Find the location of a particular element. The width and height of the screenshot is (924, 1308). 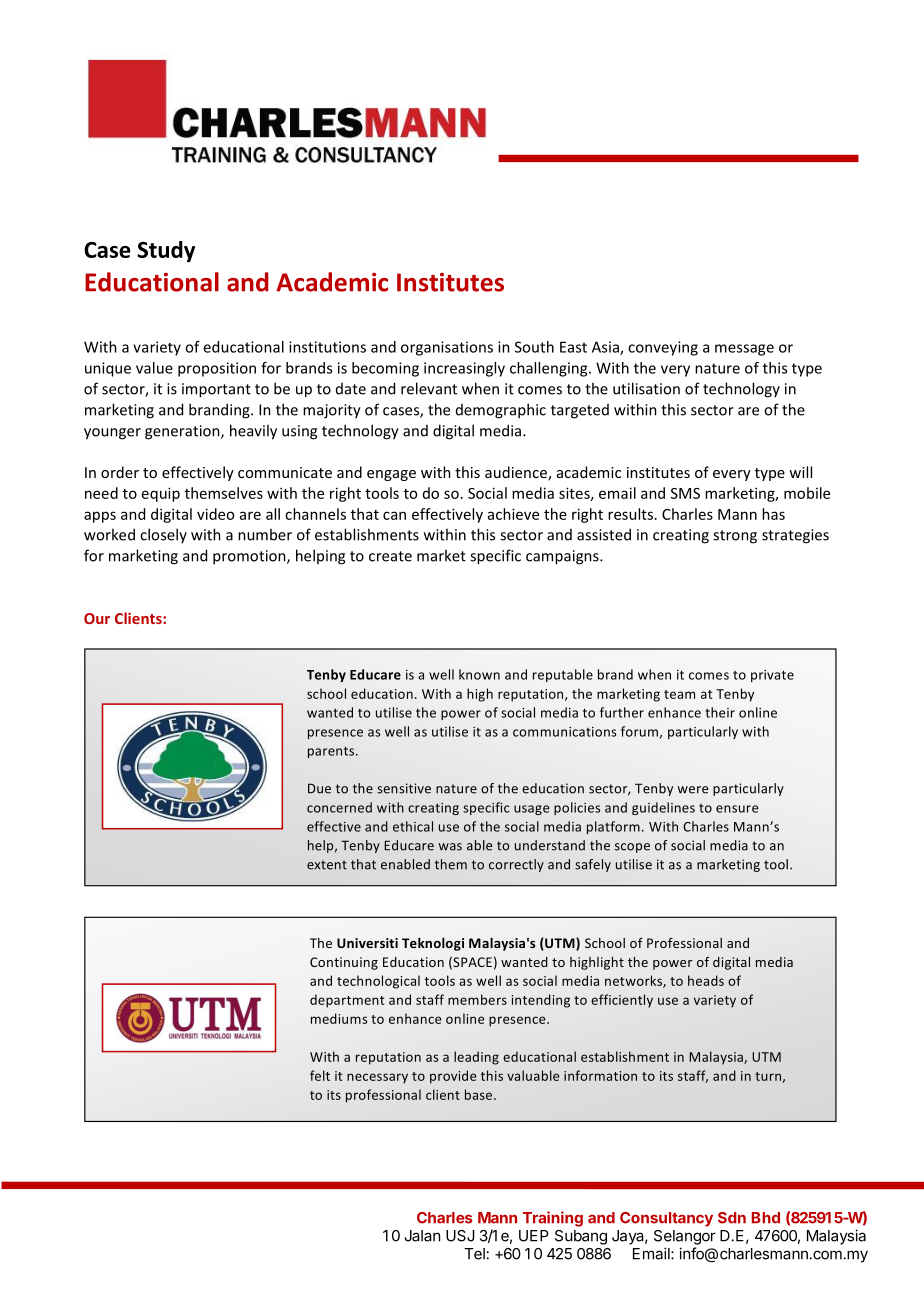

their is located at coordinates (720, 712).
